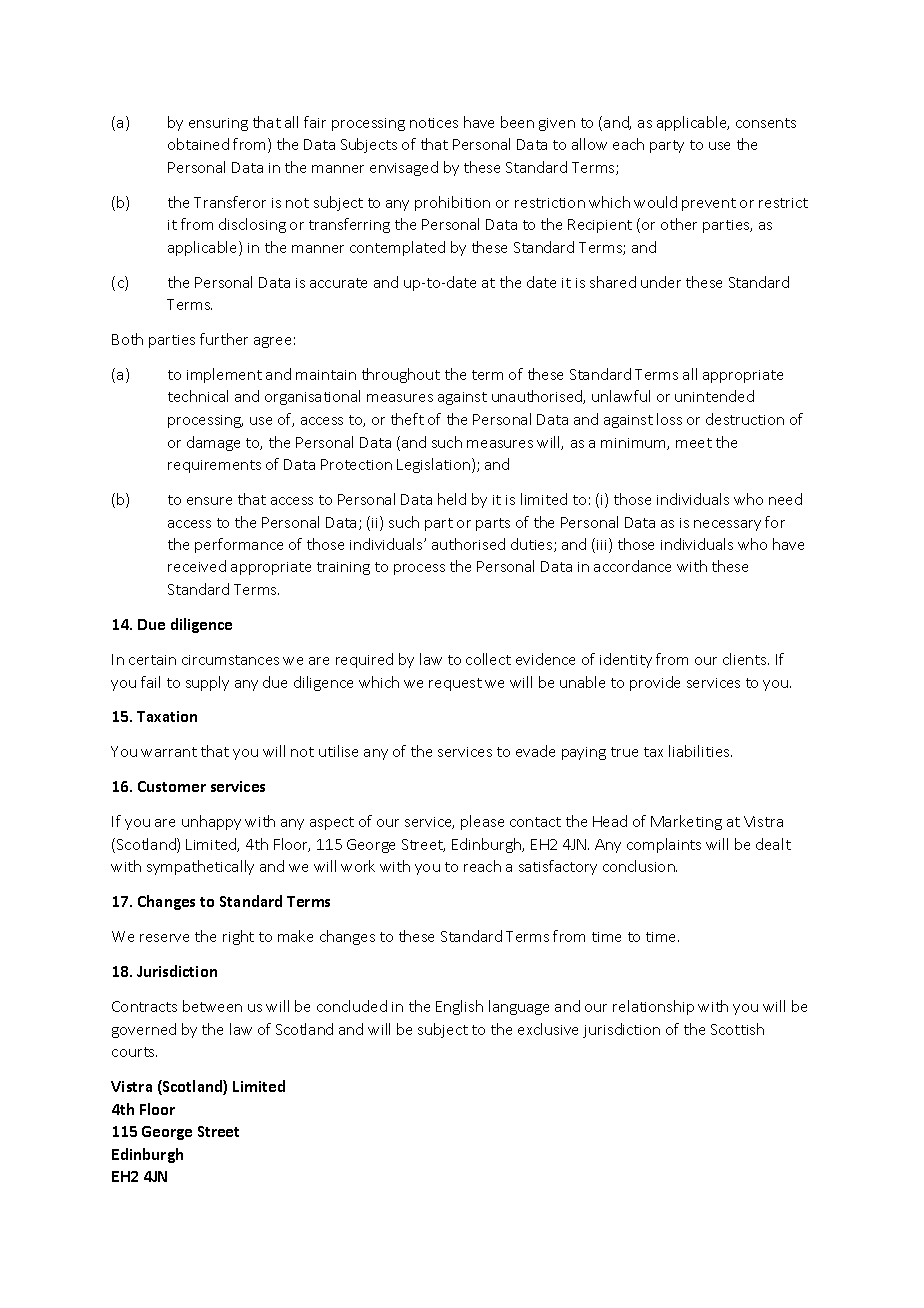 Image resolution: width=924 pixels, height=1308 pixels. What do you see at coordinates (197, 566) in the image?
I see `received` at bounding box center [197, 566].
